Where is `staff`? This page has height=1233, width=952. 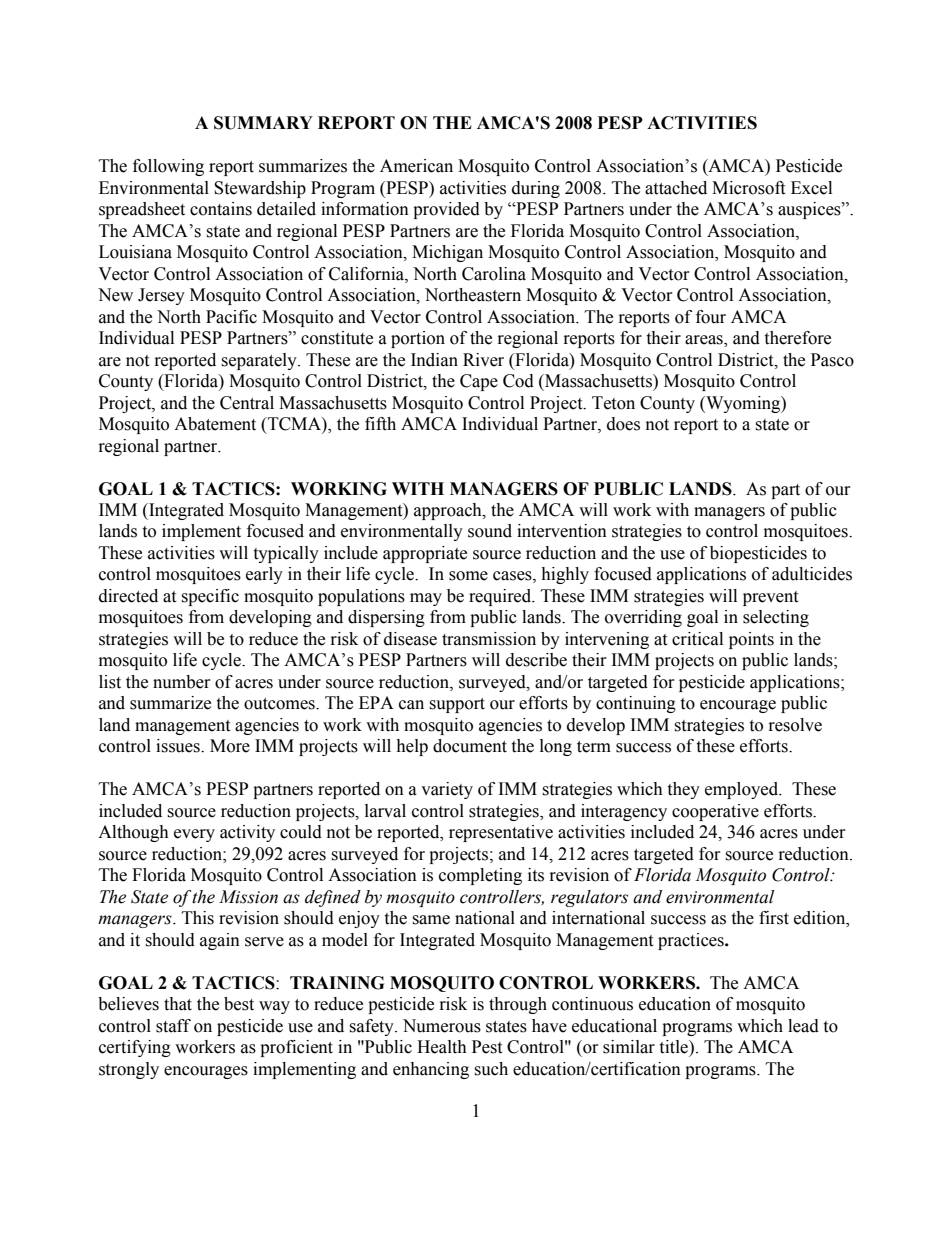 staff is located at coordinates (173, 1026).
